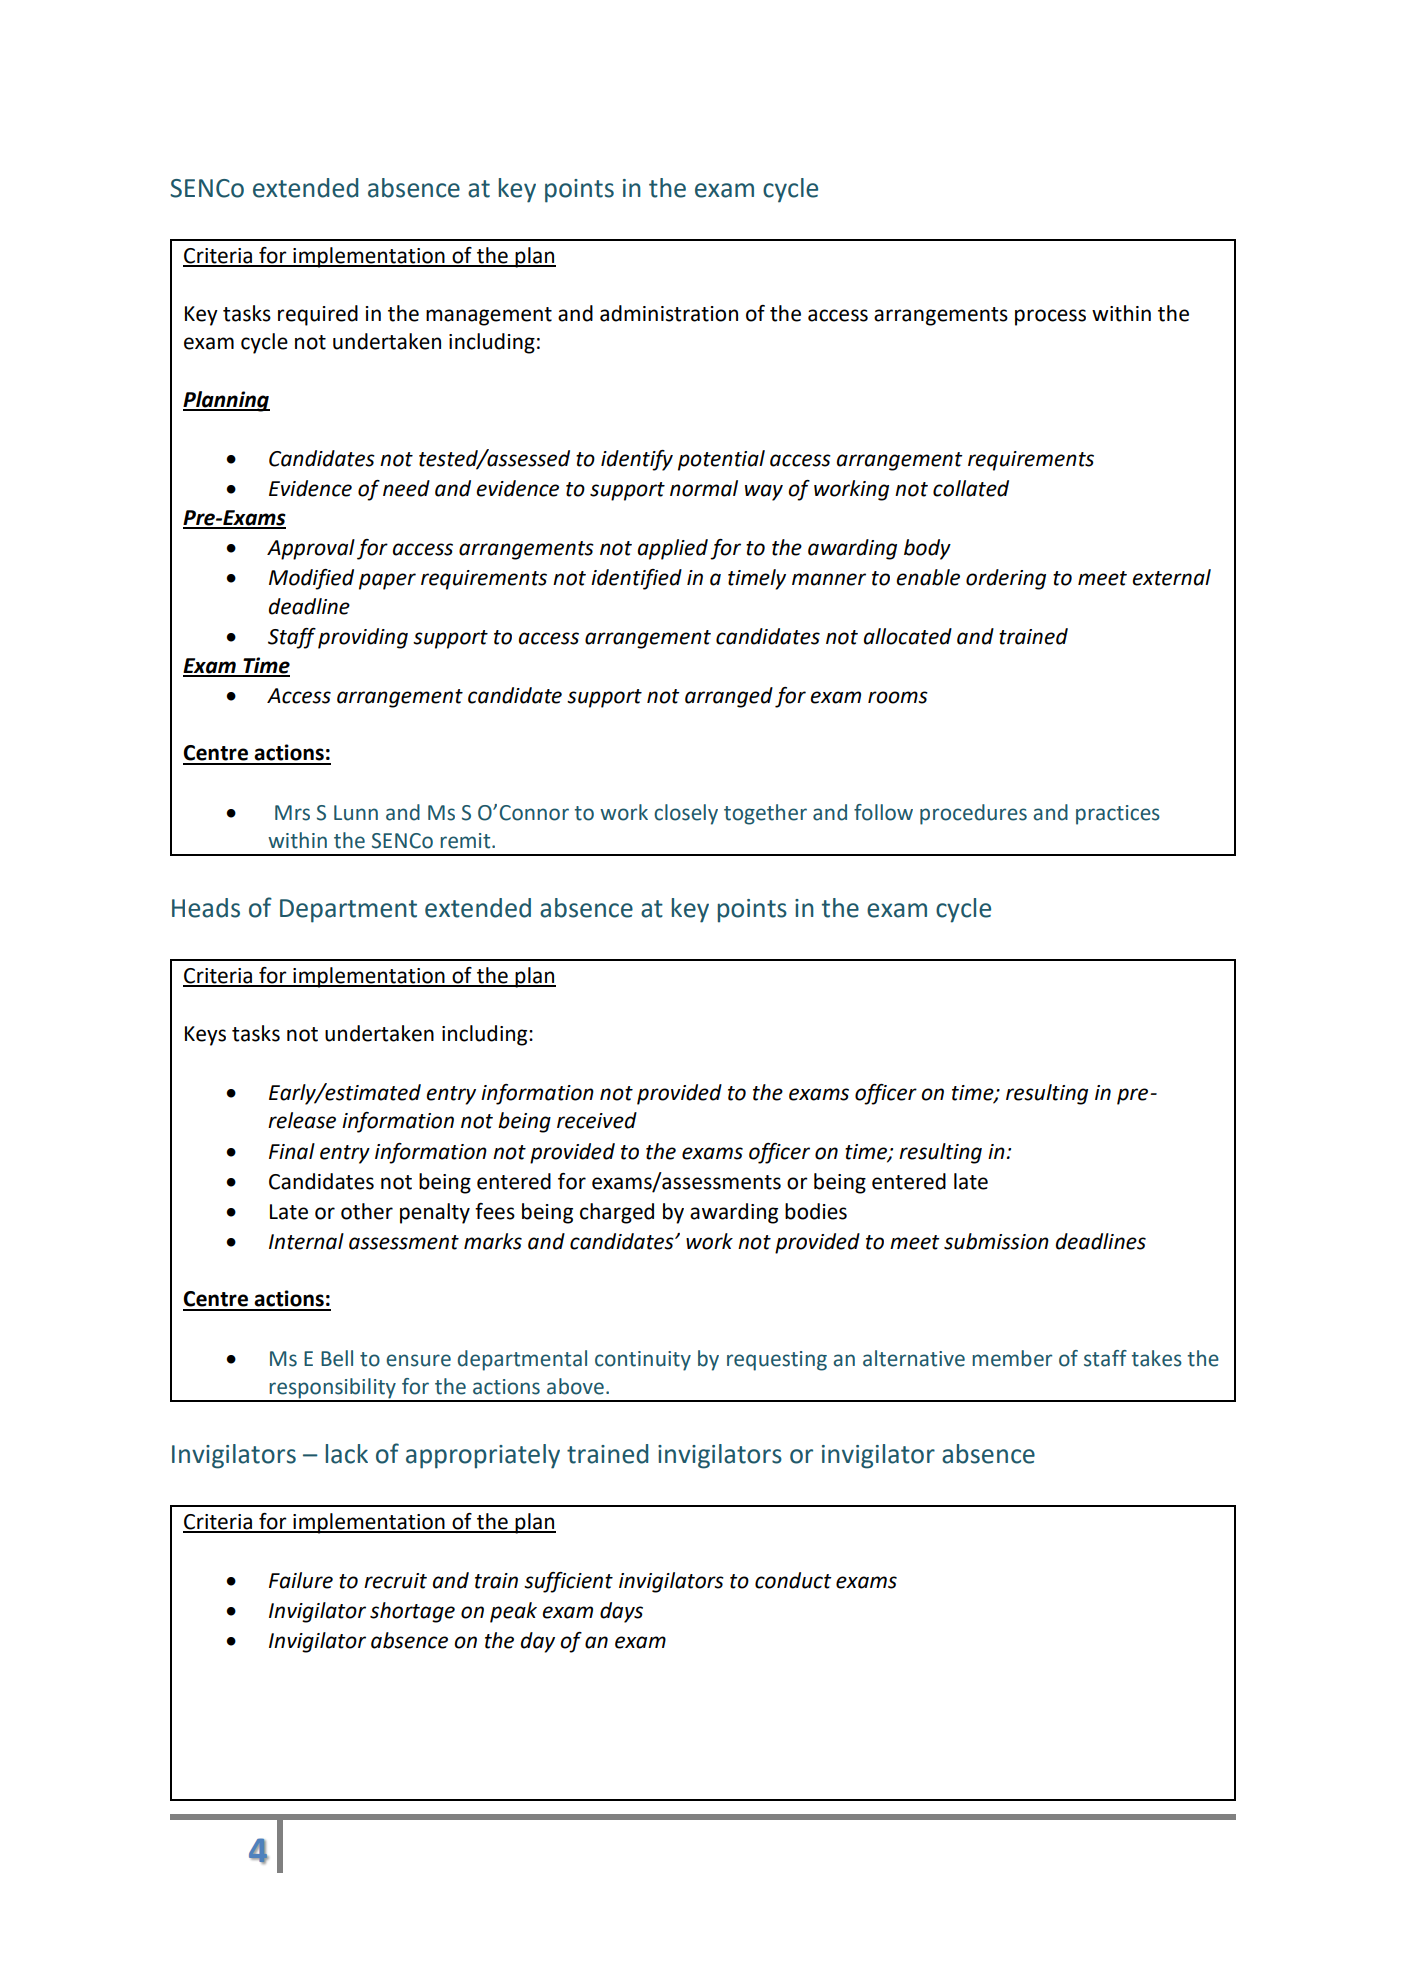 This image has width=1405, height=1988. I want to click on Failure, so click(301, 1580).
